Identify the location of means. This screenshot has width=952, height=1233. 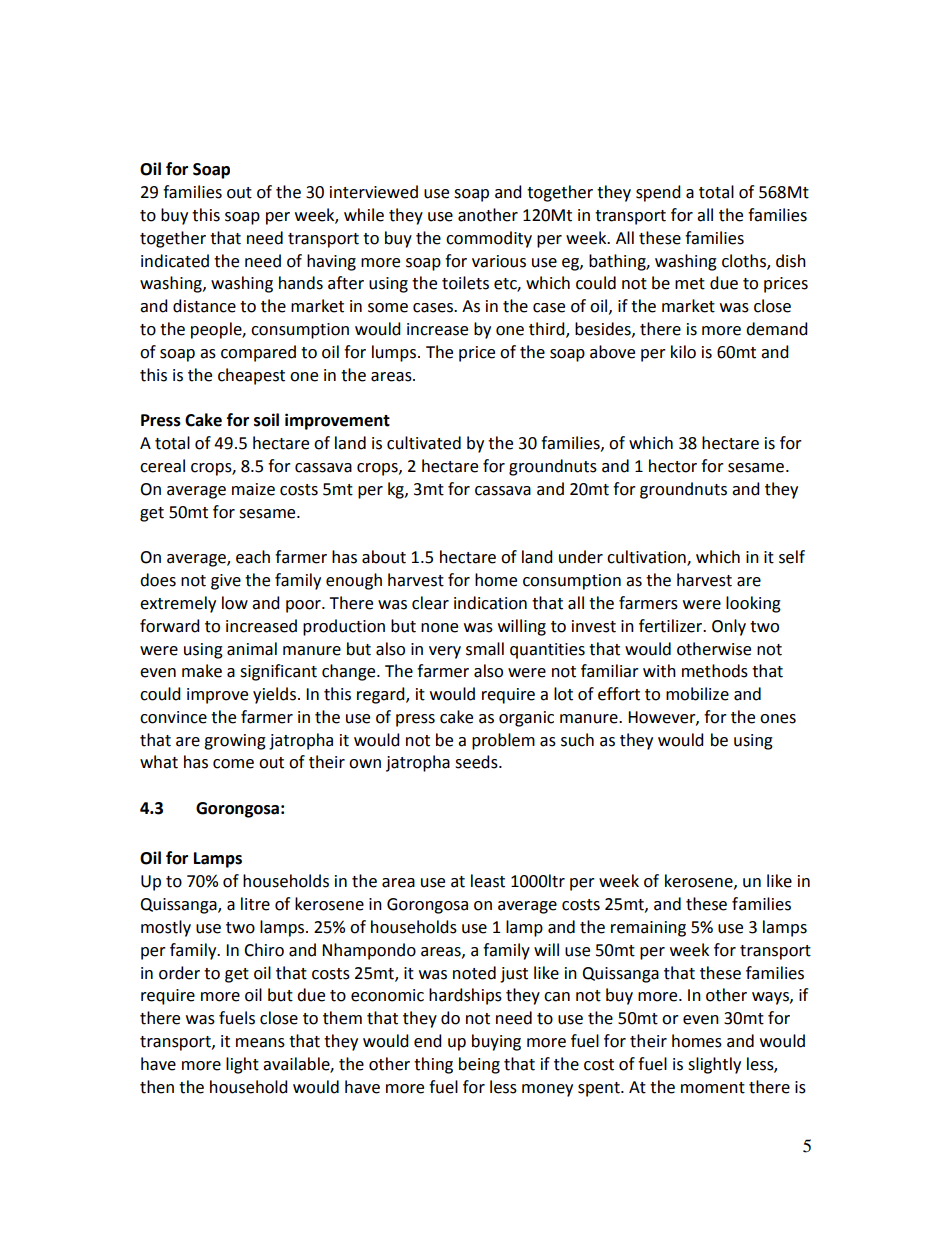
(260, 1043).
